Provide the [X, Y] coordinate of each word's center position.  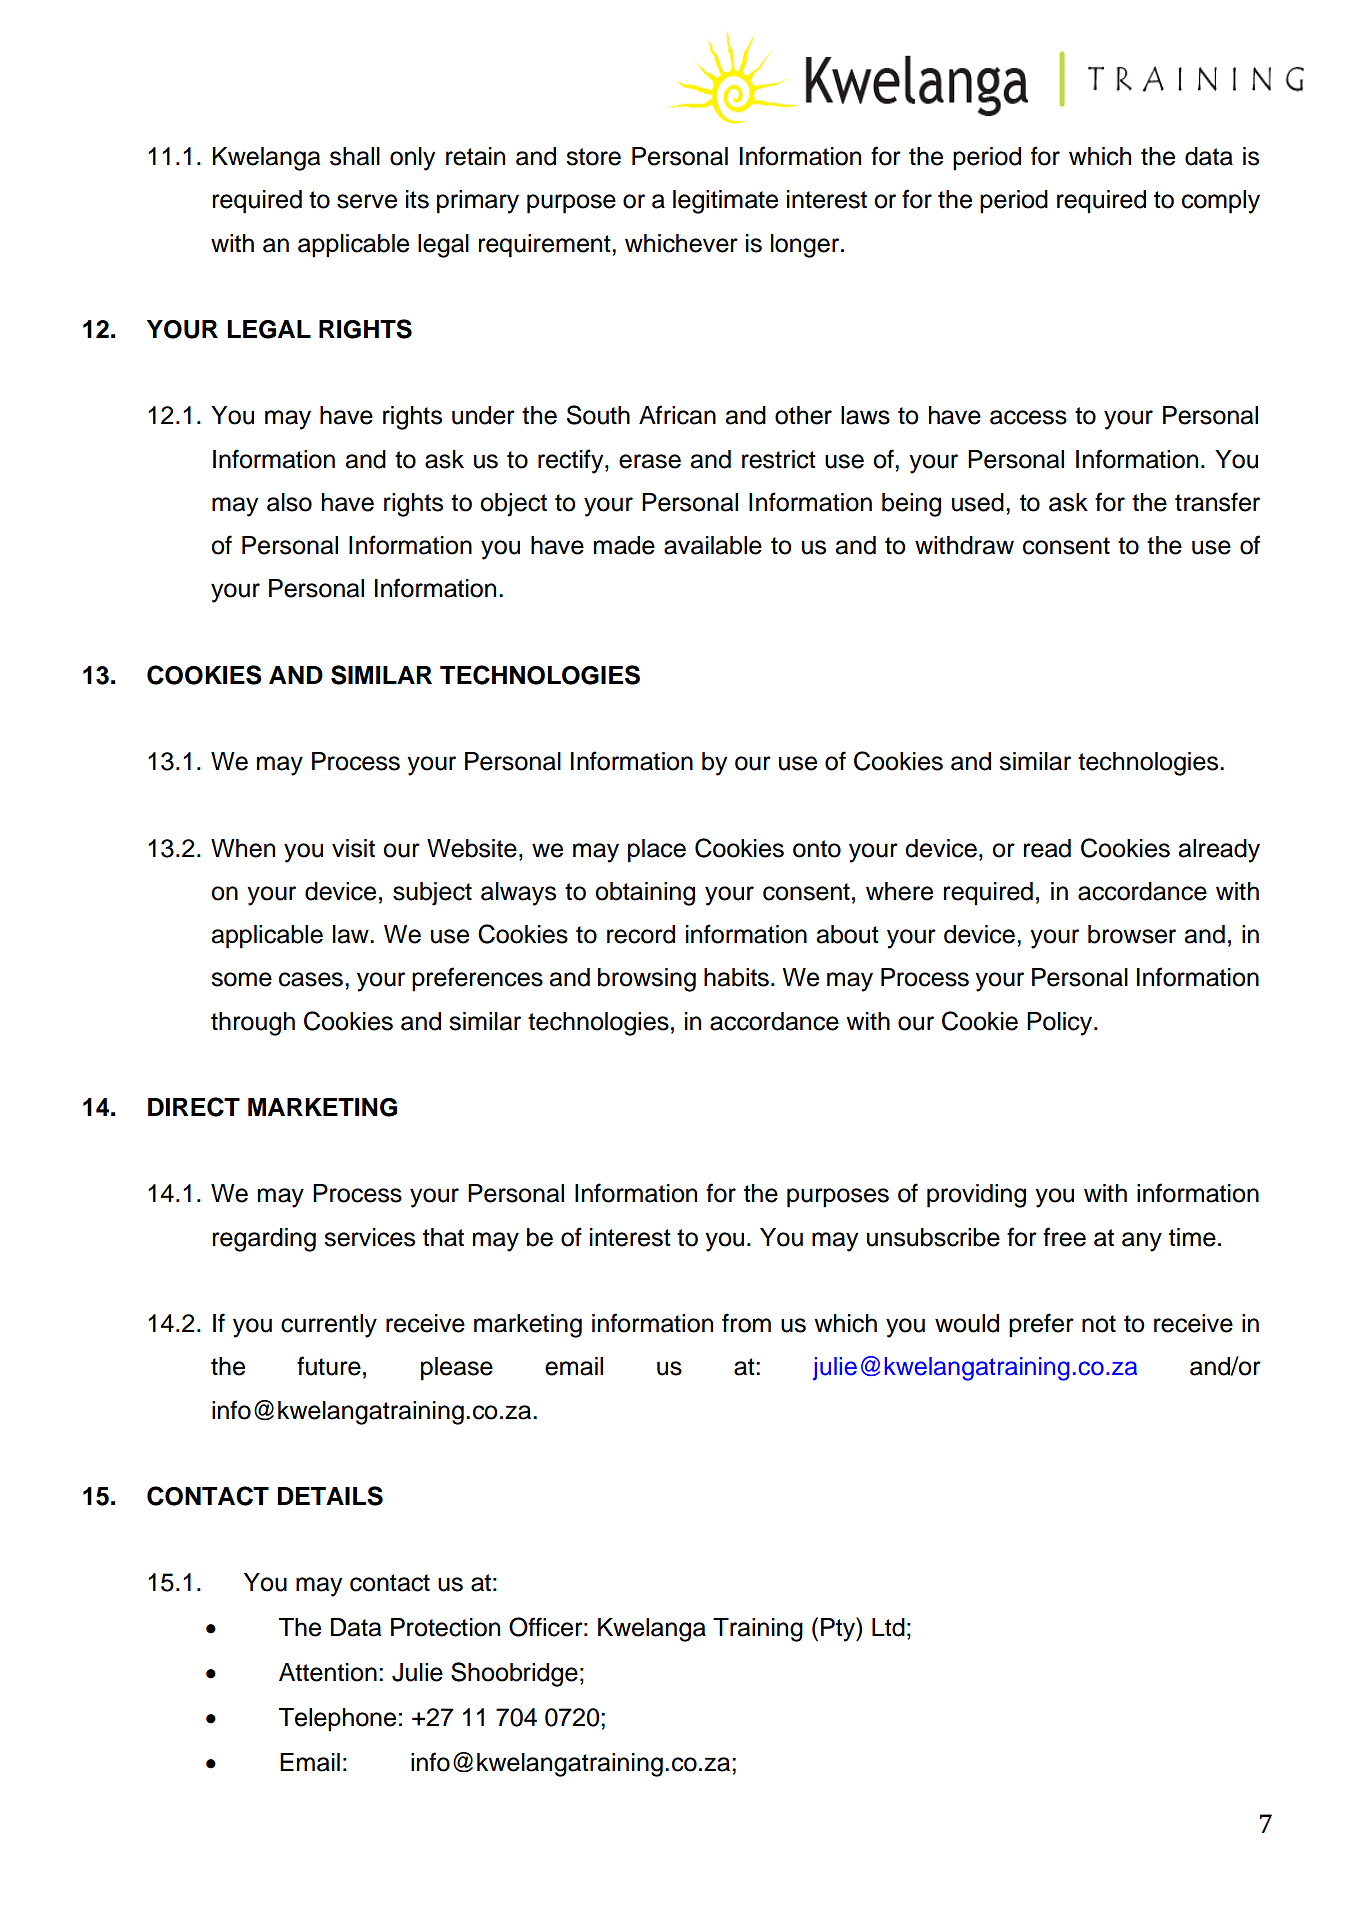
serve [367, 201]
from [746, 1323]
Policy [1061, 1024]
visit [353, 848]
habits [736, 977]
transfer [1217, 502]
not [1099, 1324]
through [253, 1024]
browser [1132, 934]
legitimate [725, 202]
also [289, 502]
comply [1221, 202]
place [657, 851]
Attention [328, 1672]
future [329, 1366]
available [713, 545]
